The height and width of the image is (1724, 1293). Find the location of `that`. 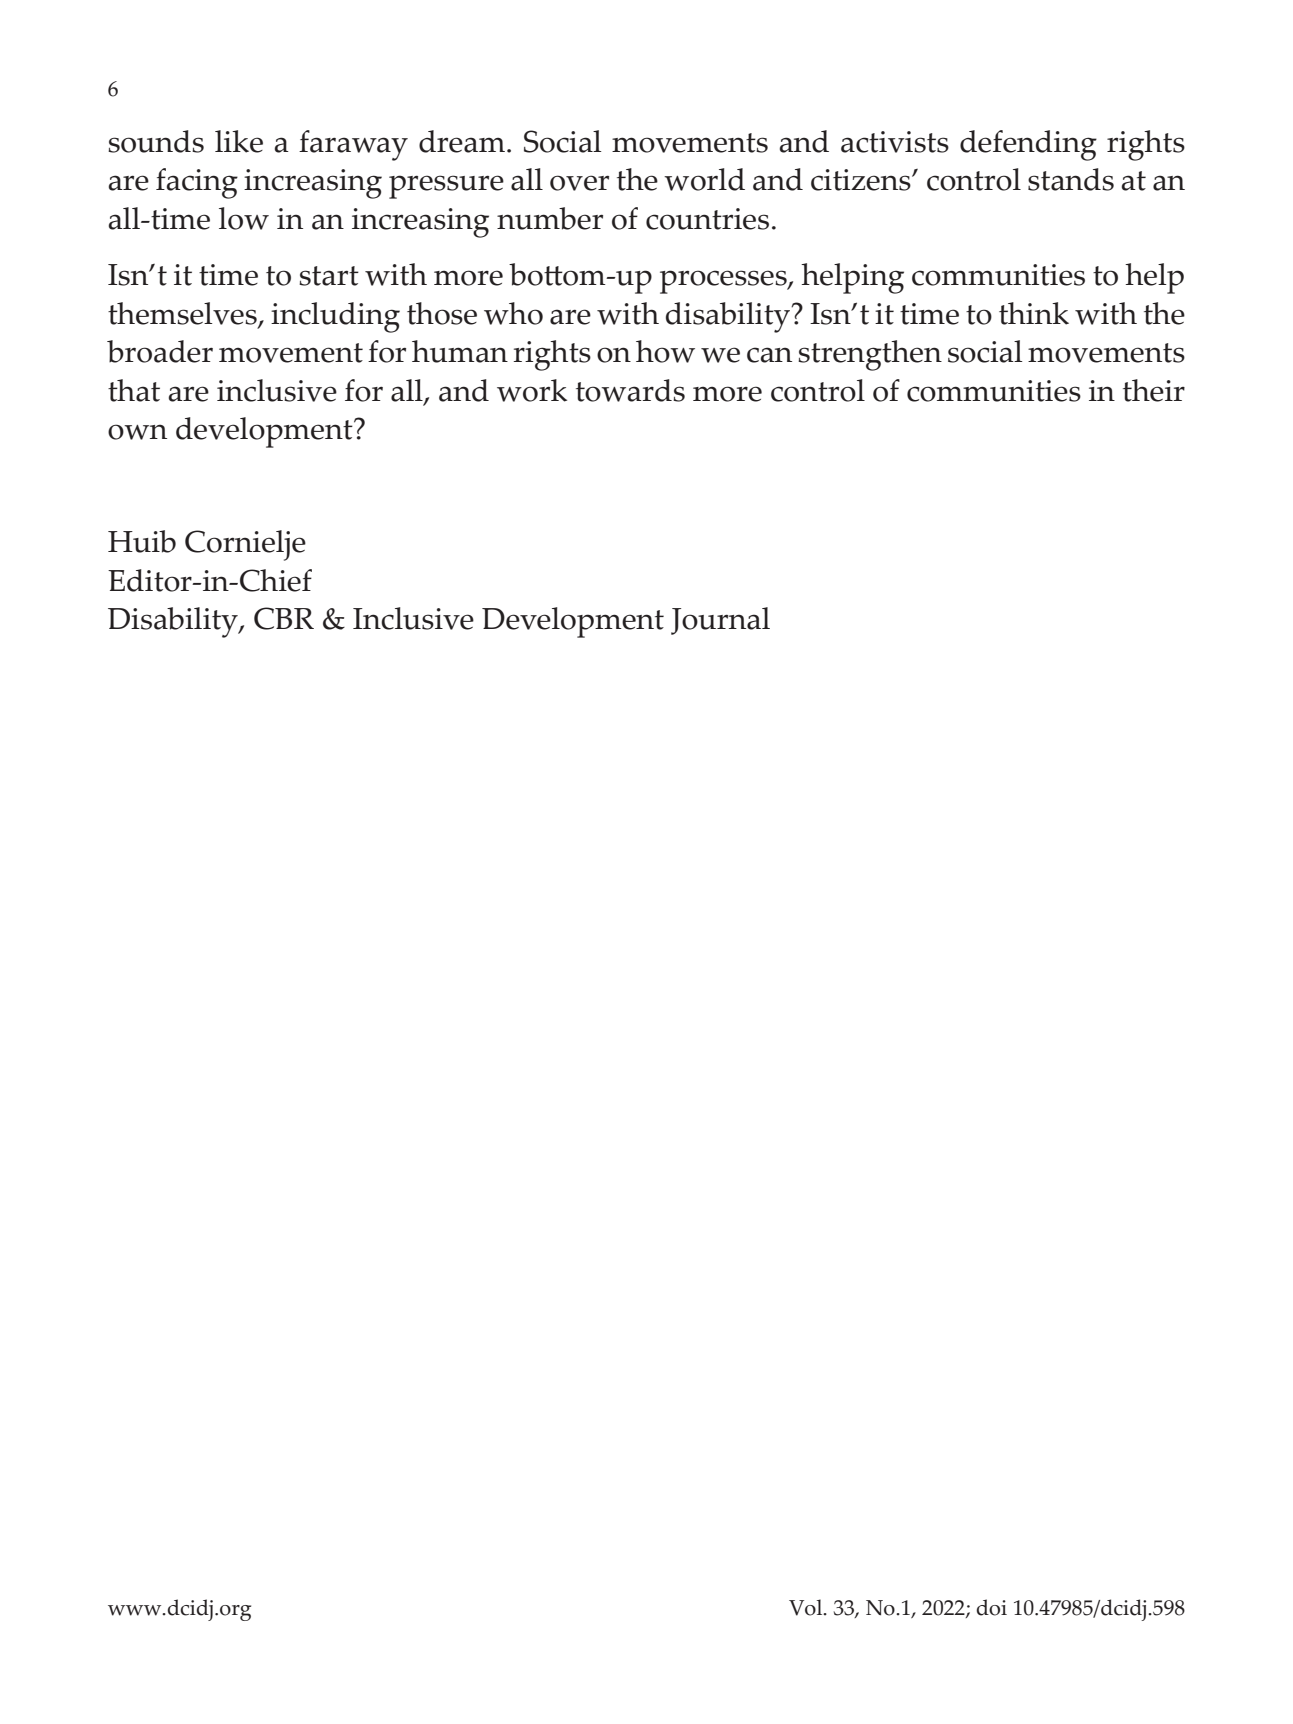

that is located at coordinates (134, 390).
